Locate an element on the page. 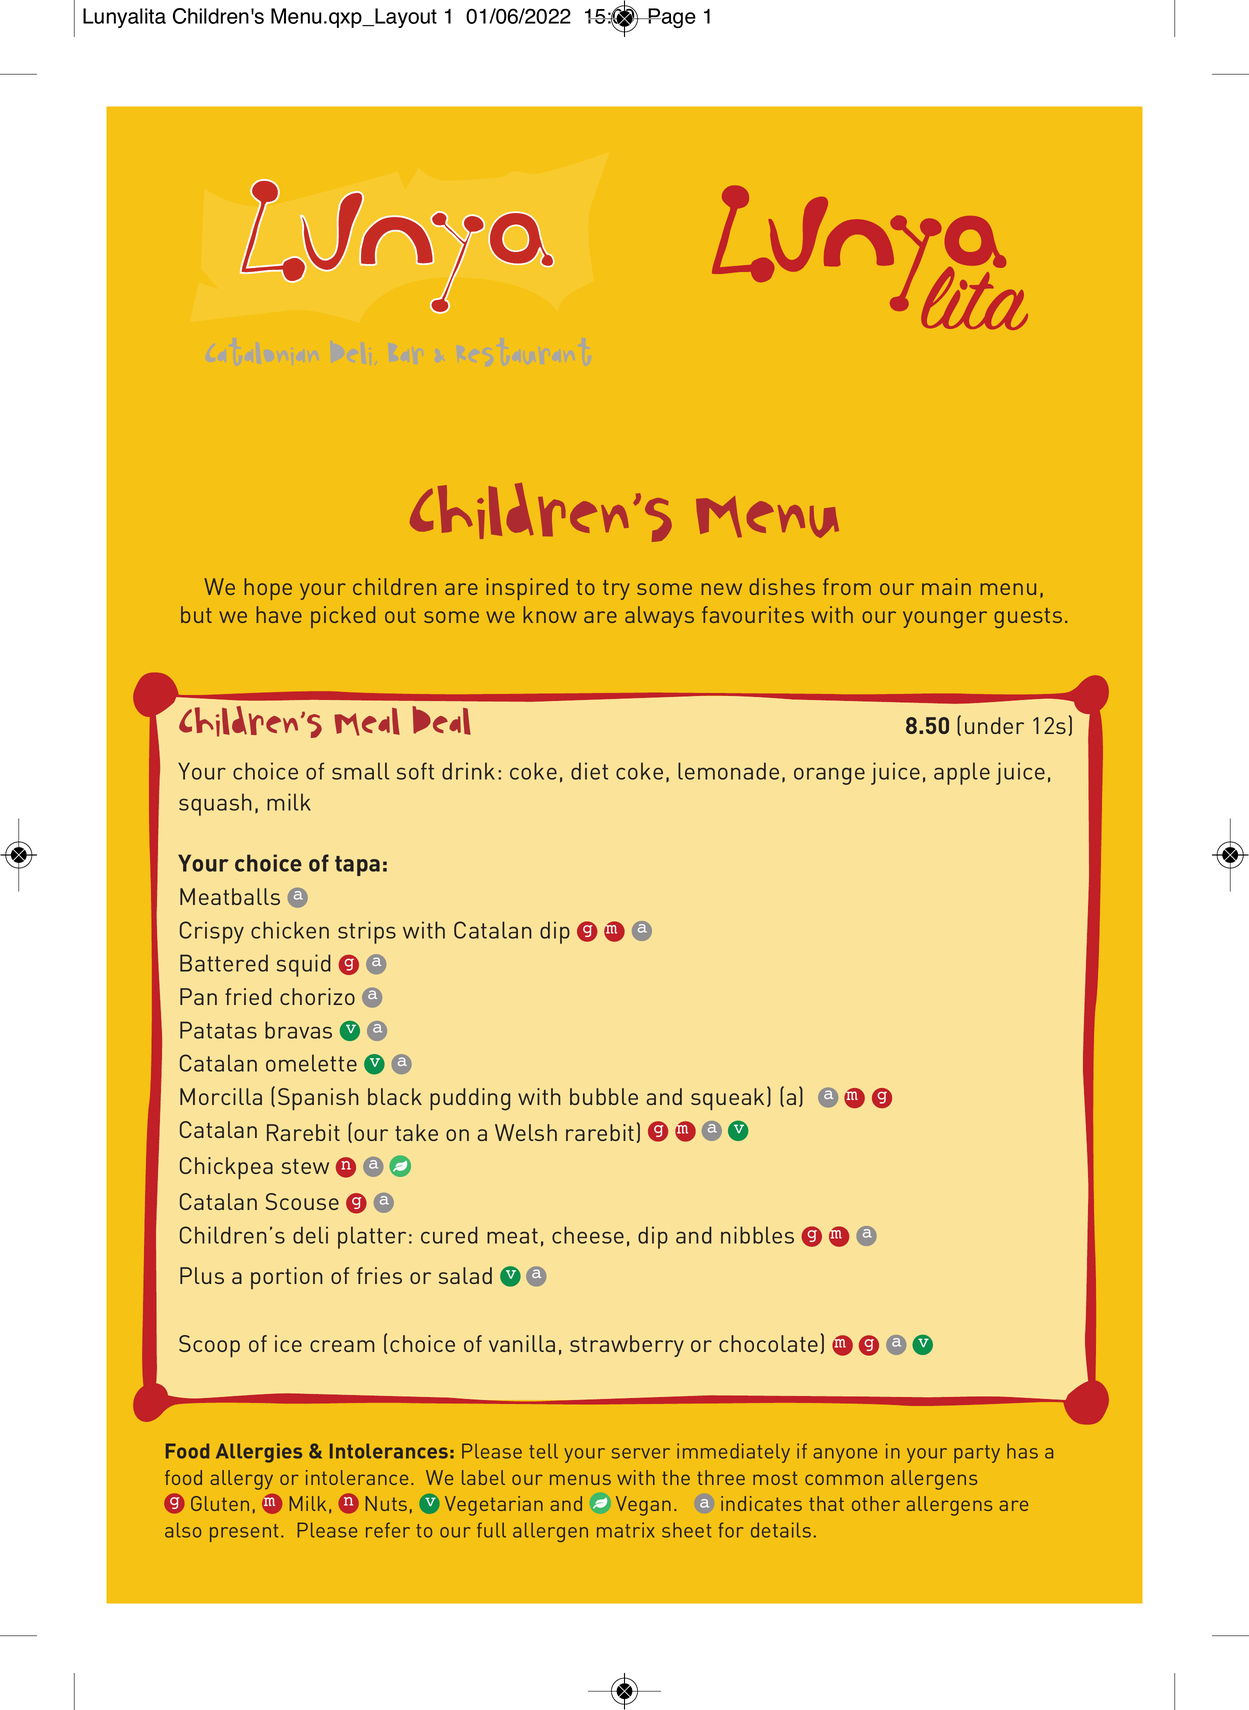 Image resolution: width=1249 pixels, height=1710 pixels. Page is located at coordinates (671, 18).
